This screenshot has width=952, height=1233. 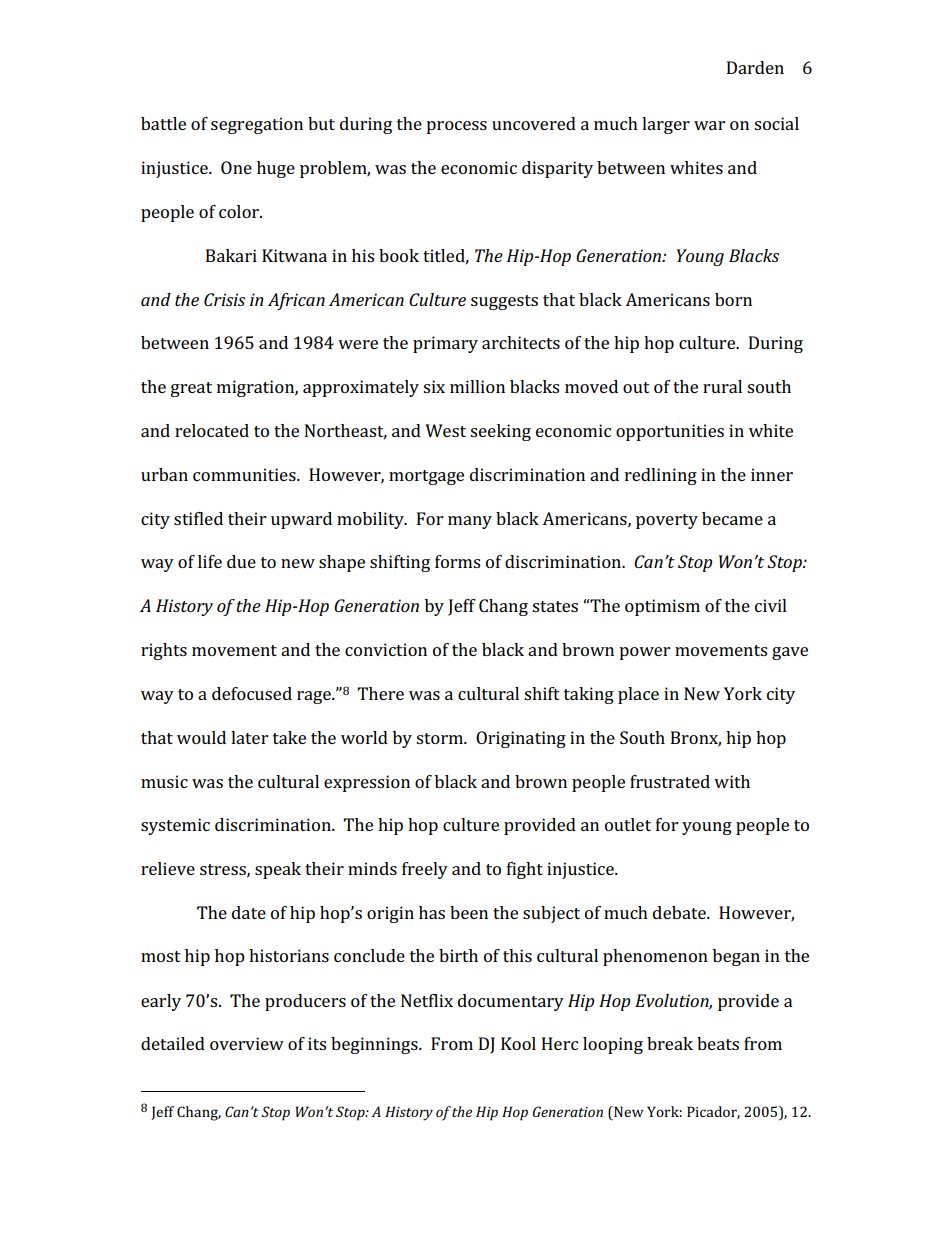 I want to click on forms, so click(x=457, y=561).
